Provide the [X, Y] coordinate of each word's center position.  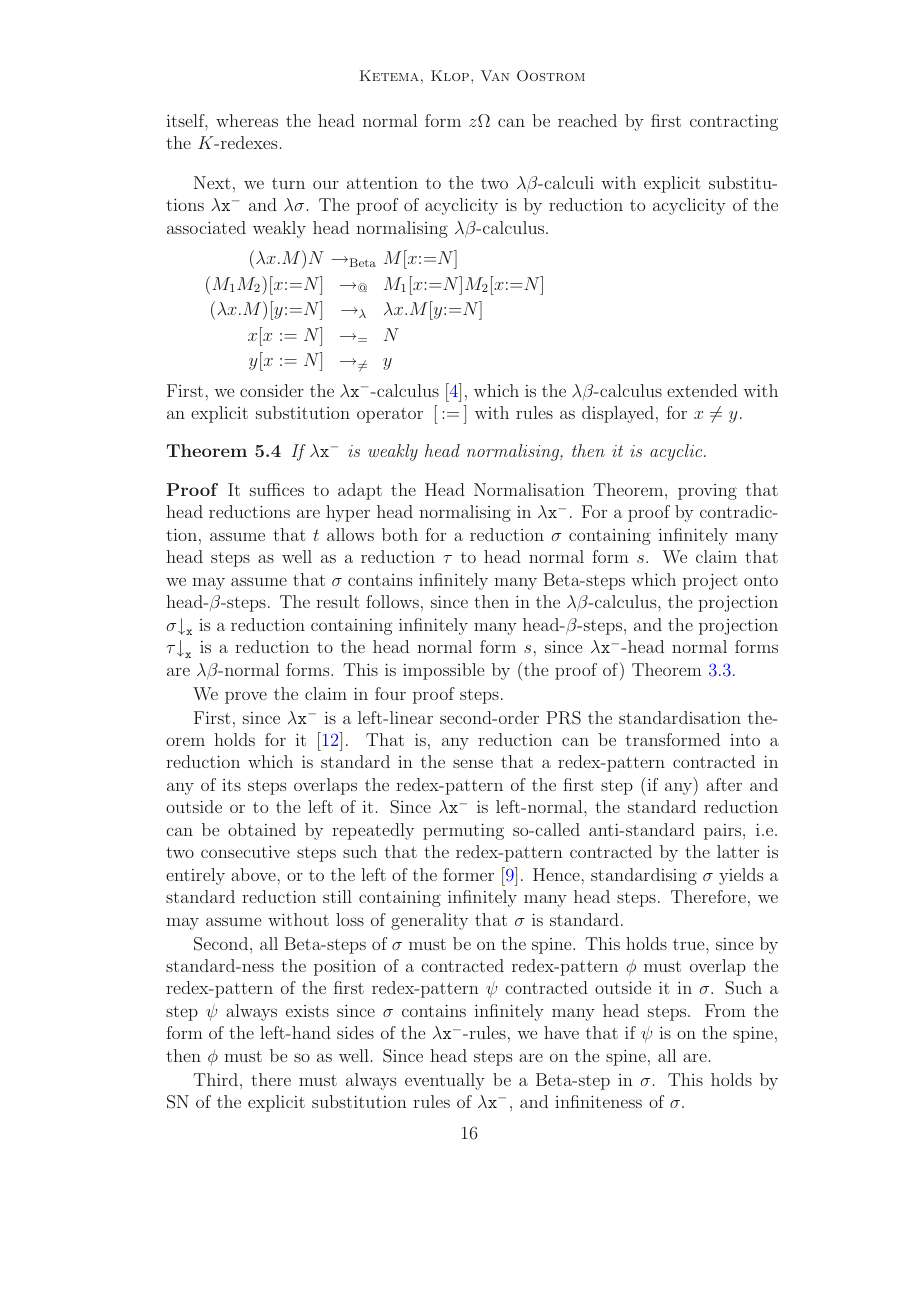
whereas [247, 120]
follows [392, 601]
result [338, 601]
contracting [734, 122]
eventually [445, 1081]
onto [761, 580]
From [725, 1010]
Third [217, 1079]
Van [495, 75]
